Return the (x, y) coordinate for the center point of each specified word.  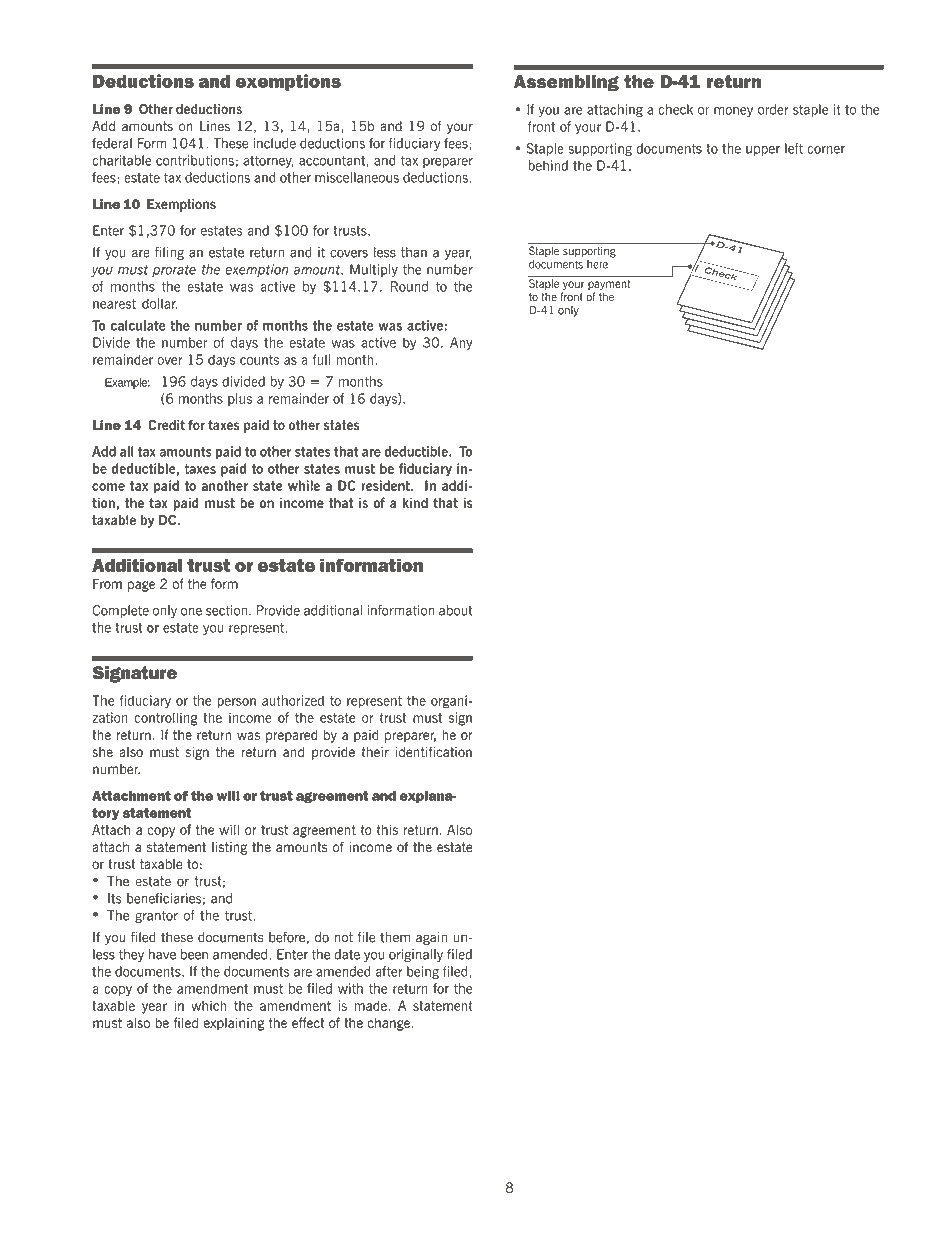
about (456, 610)
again (431, 938)
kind (415, 502)
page (141, 586)
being (423, 973)
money (733, 112)
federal (112, 143)
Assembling (566, 83)
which (209, 1005)
